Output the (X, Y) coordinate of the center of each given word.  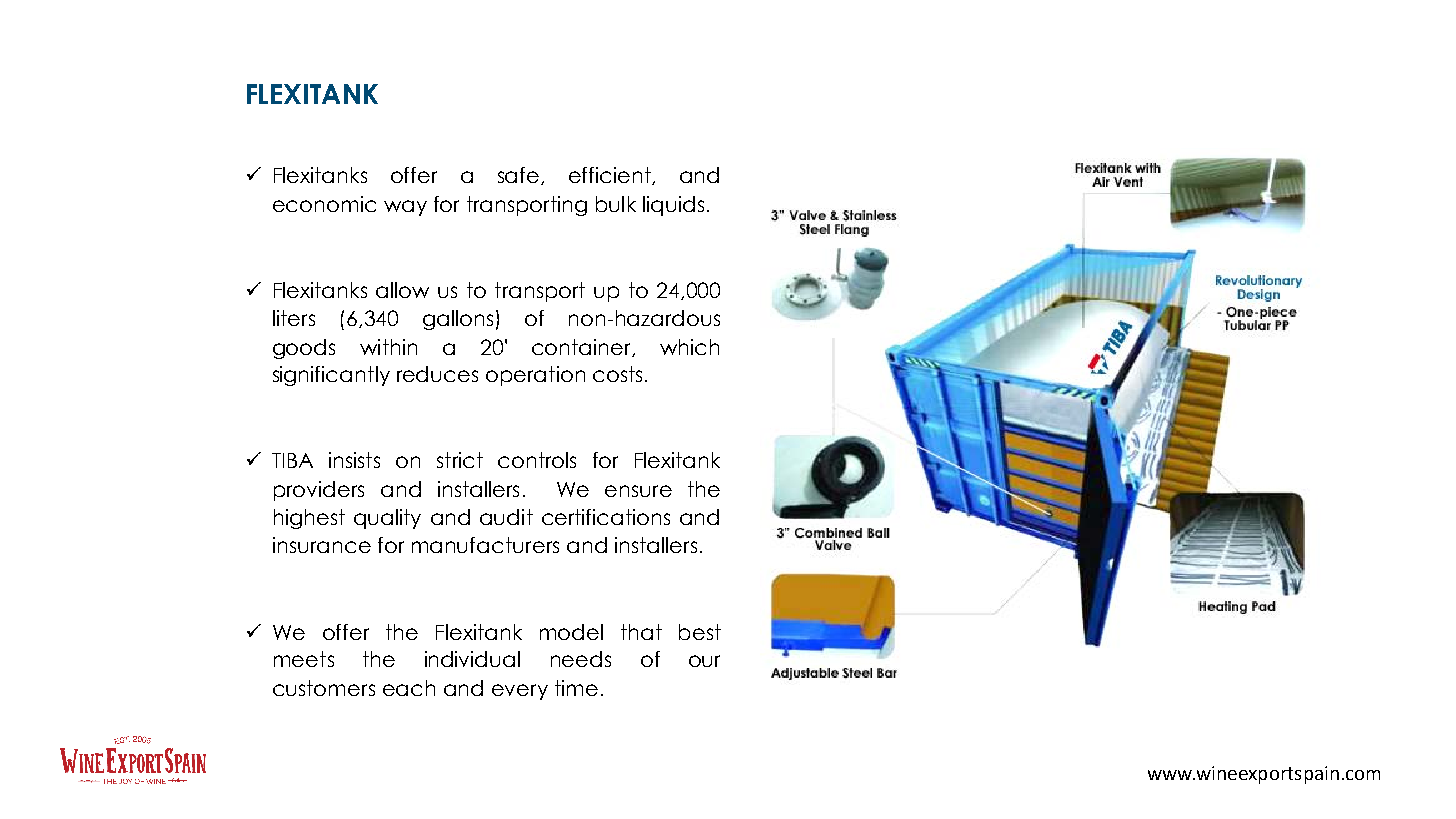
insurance (322, 545)
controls (537, 460)
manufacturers (485, 545)
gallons (458, 320)
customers (324, 688)
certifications (606, 517)
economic (324, 204)
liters (294, 318)
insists (354, 460)
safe (518, 175)
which (689, 347)
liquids (673, 206)
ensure (638, 491)
